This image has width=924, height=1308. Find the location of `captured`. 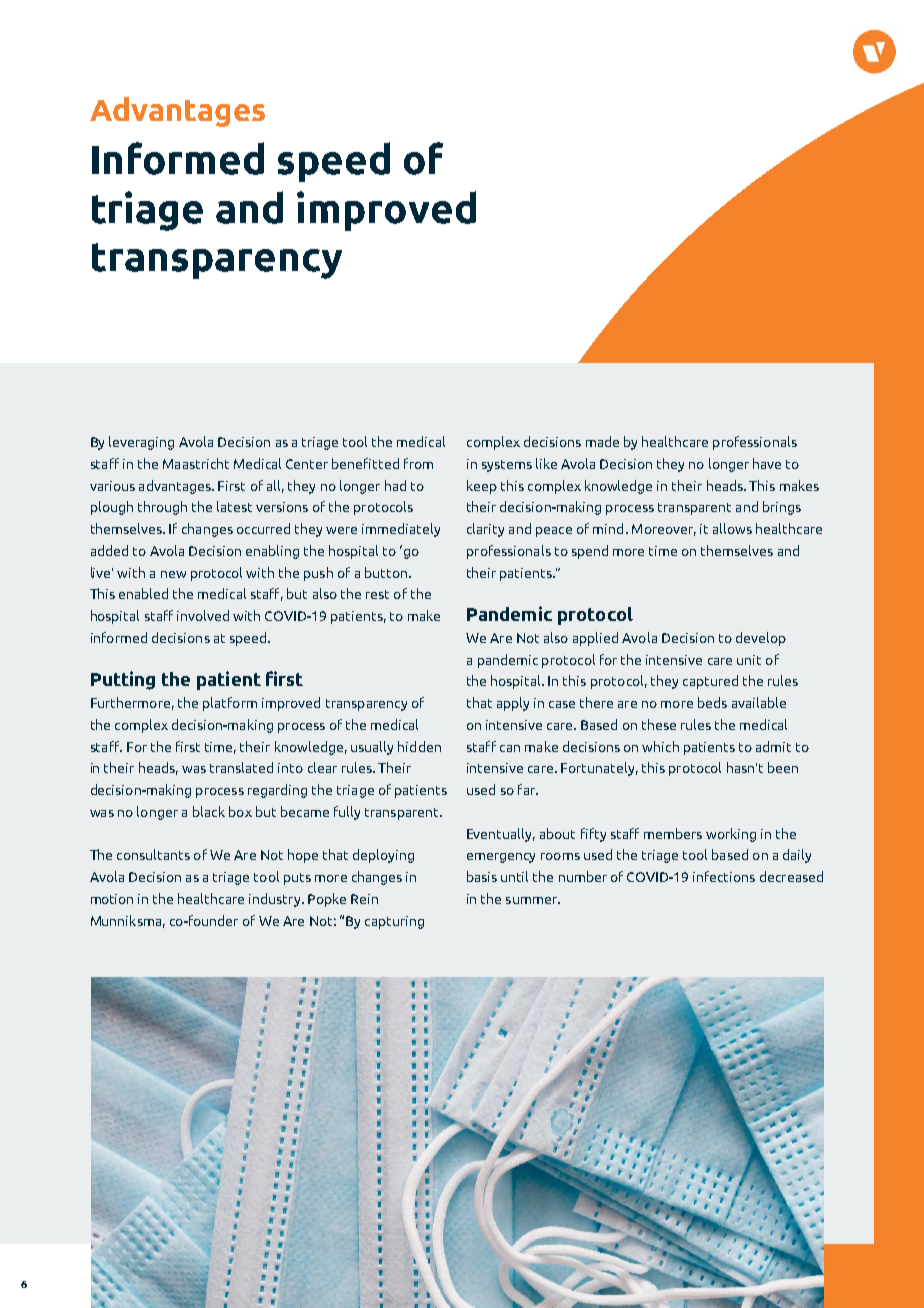

captured is located at coordinates (710, 682).
